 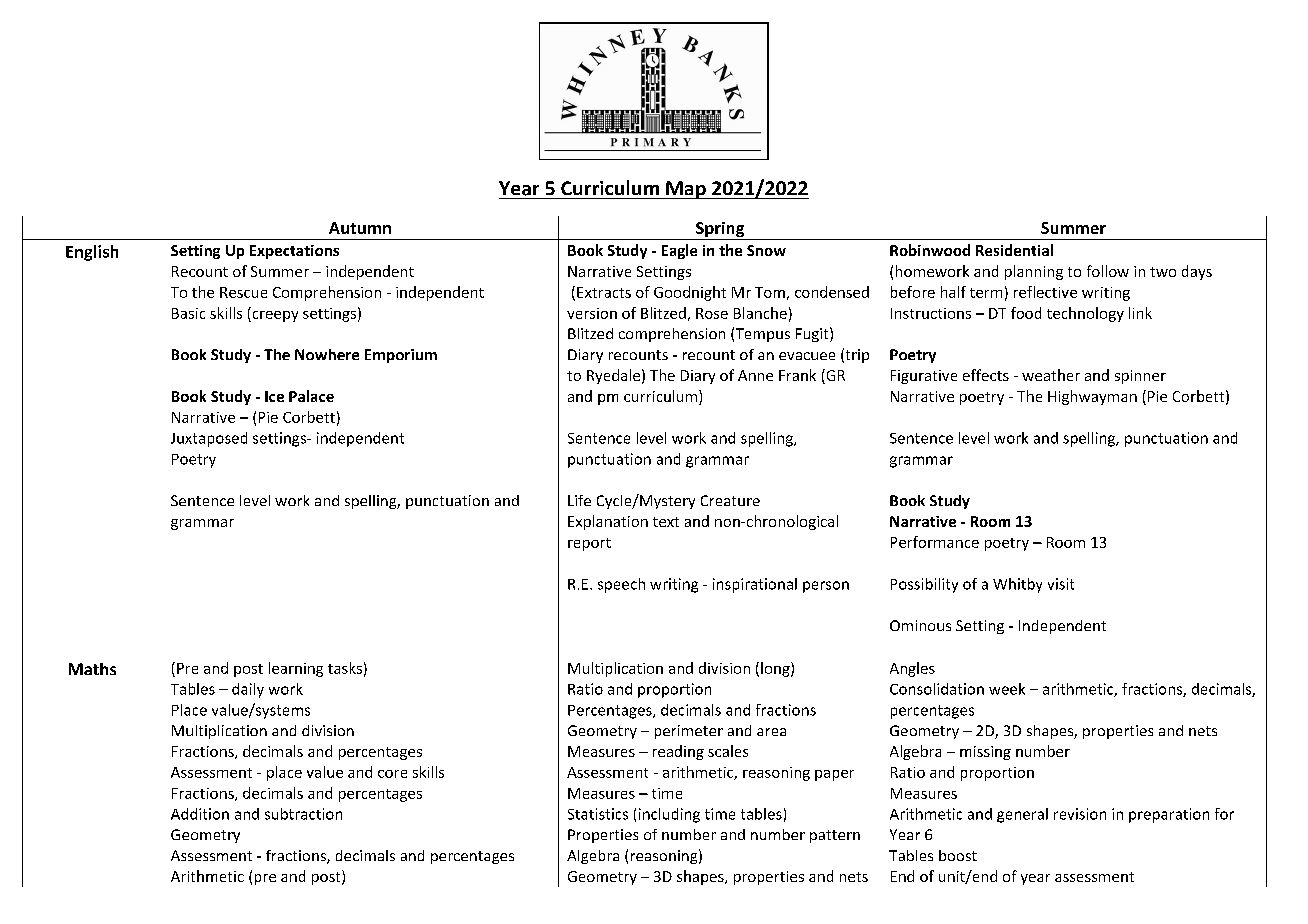 What do you see at coordinates (1014, 250) in the document?
I see `Residential` at bounding box center [1014, 250].
